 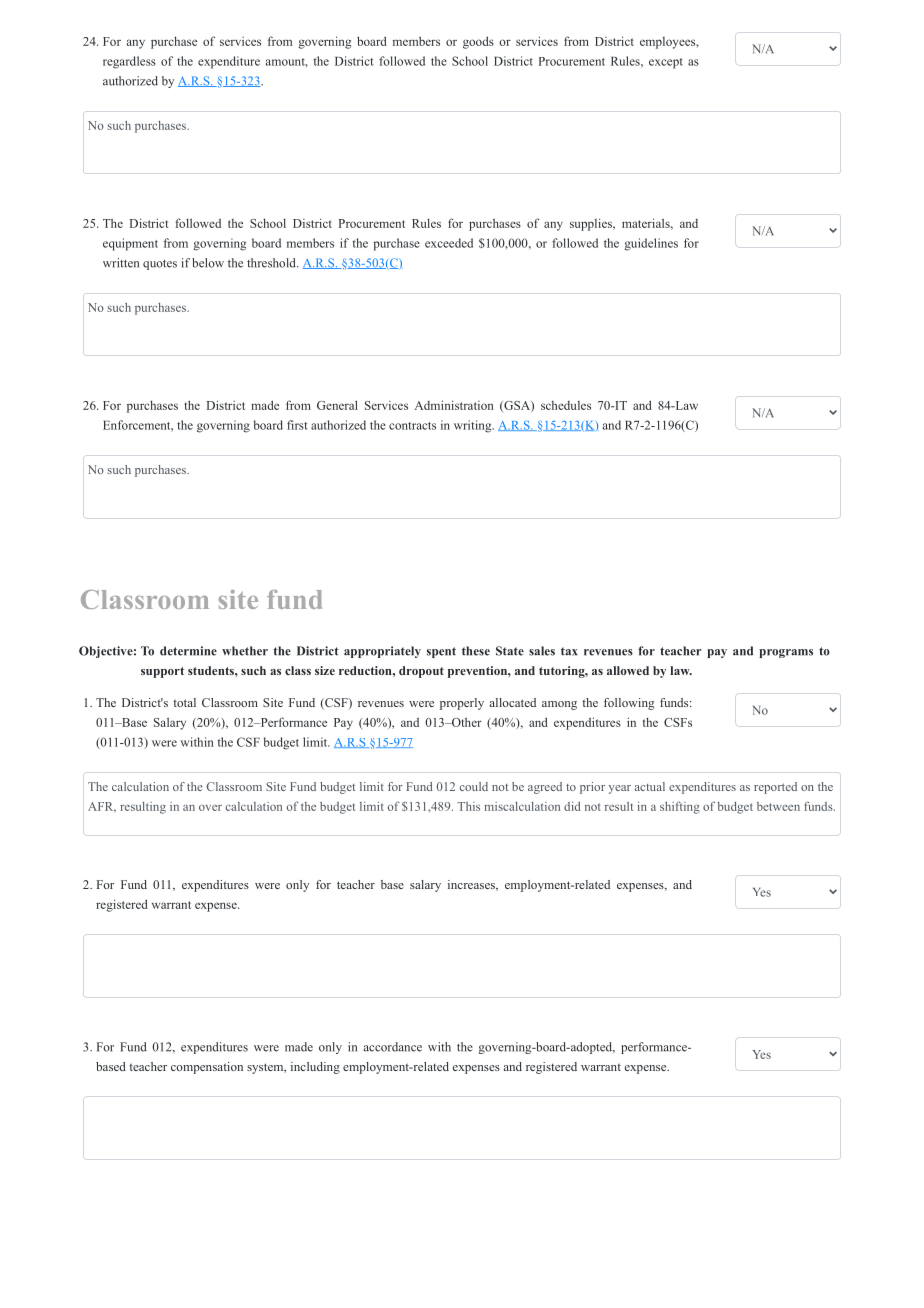 What do you see at coordinates (454, 405) in the screenshot?
I see `Administration` at bounding box center [454, 405].
